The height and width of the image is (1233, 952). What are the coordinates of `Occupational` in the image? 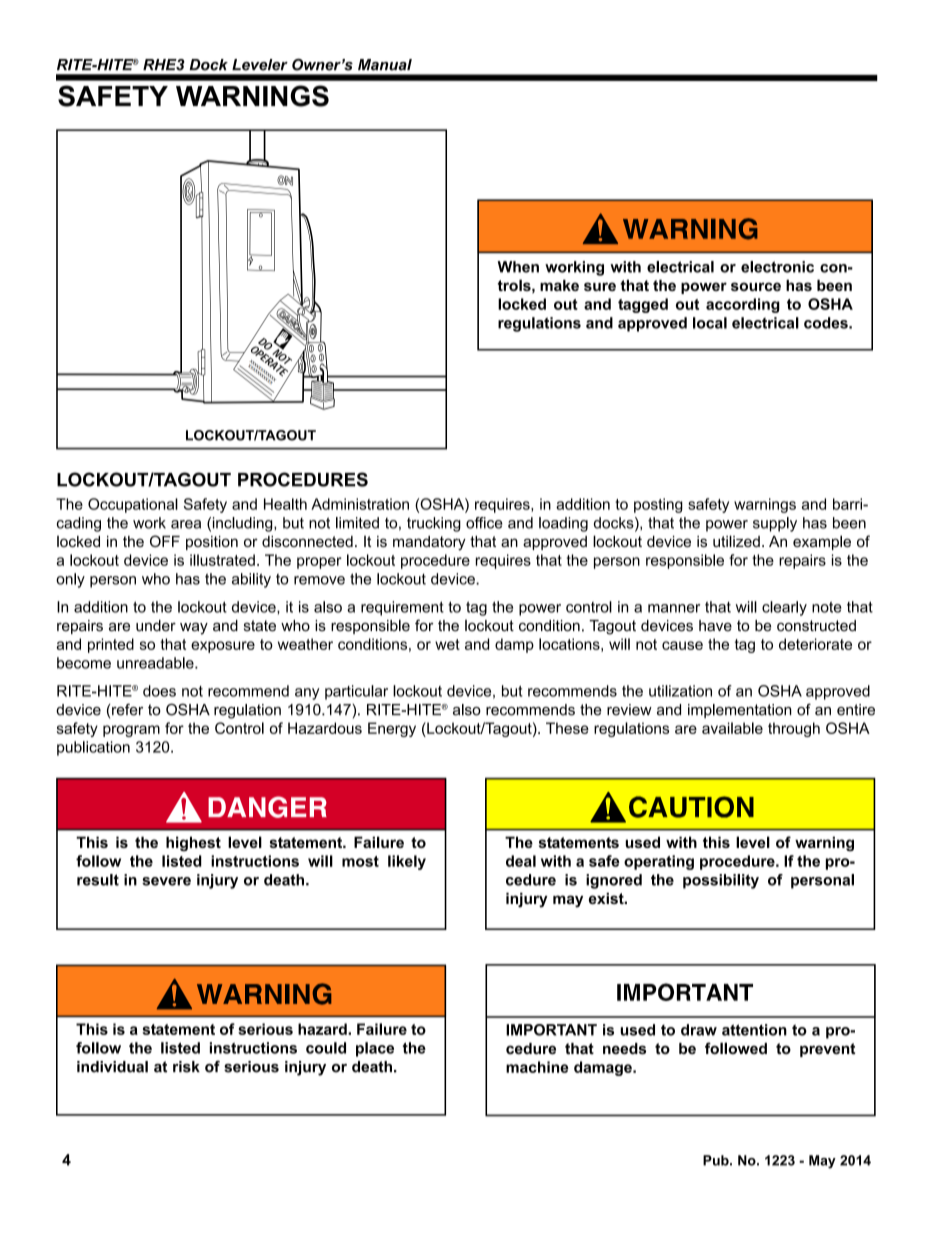 It's located at (133, 505).
